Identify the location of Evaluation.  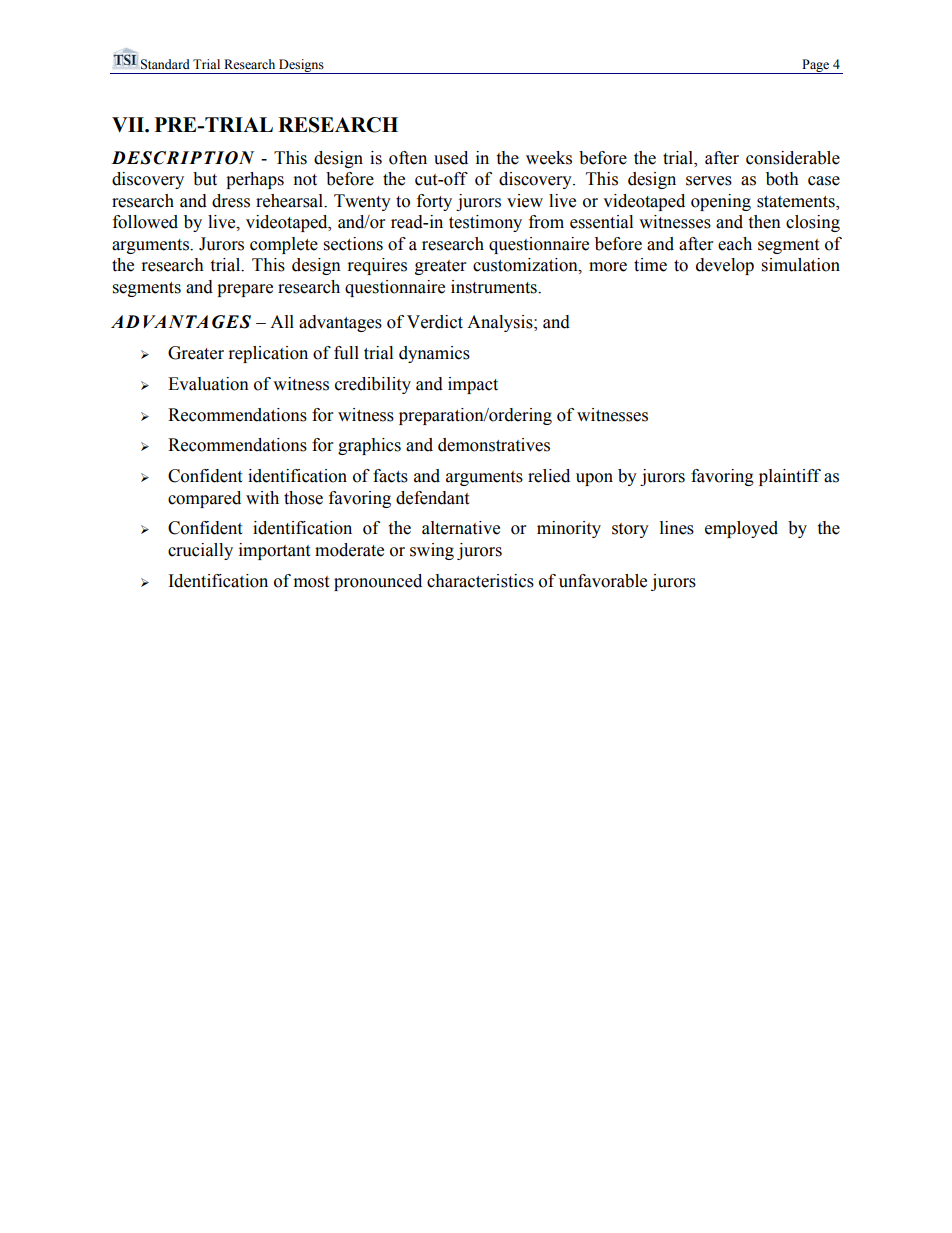
(208, 384).
